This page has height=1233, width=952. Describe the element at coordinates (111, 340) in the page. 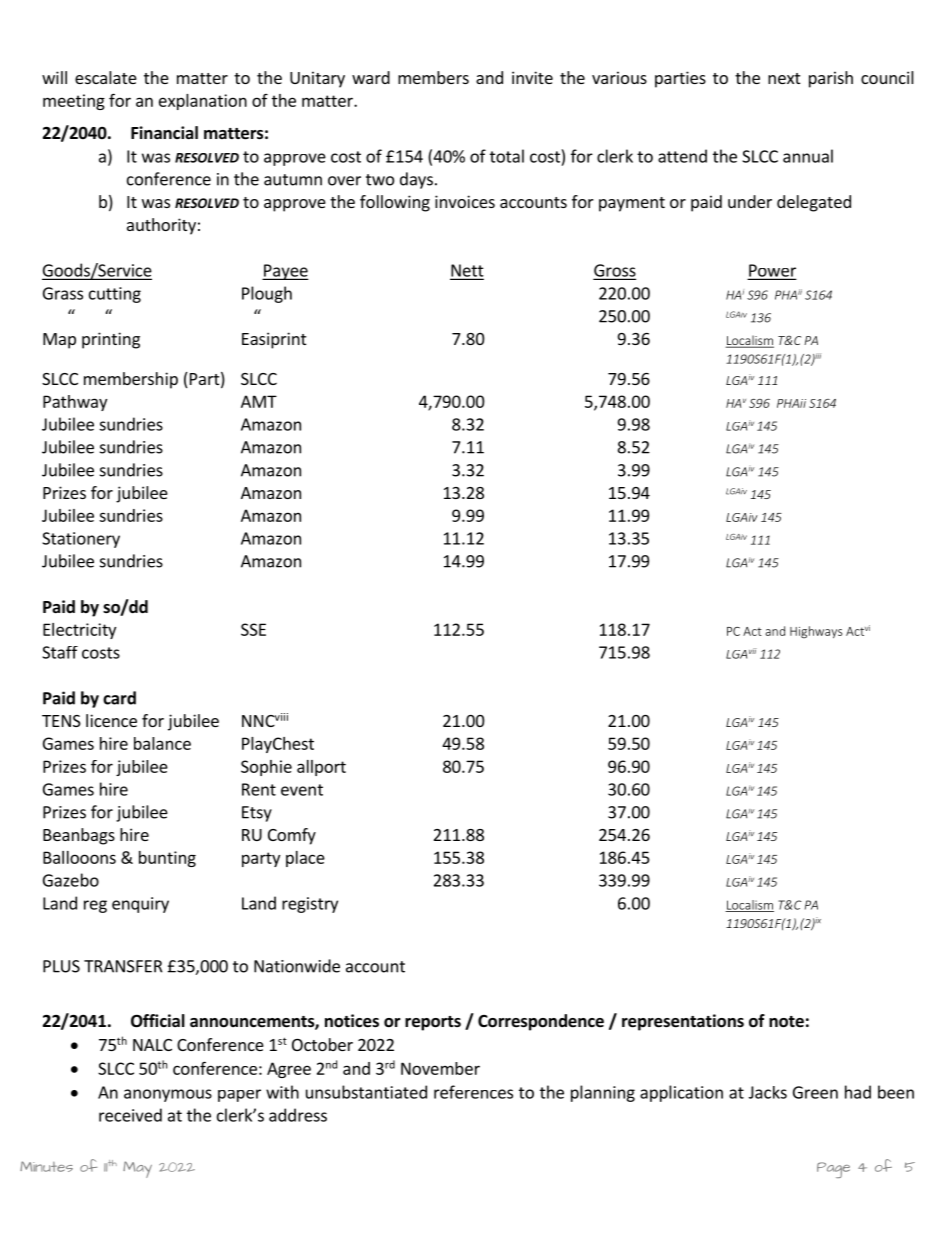

I see `printing` at that location.
